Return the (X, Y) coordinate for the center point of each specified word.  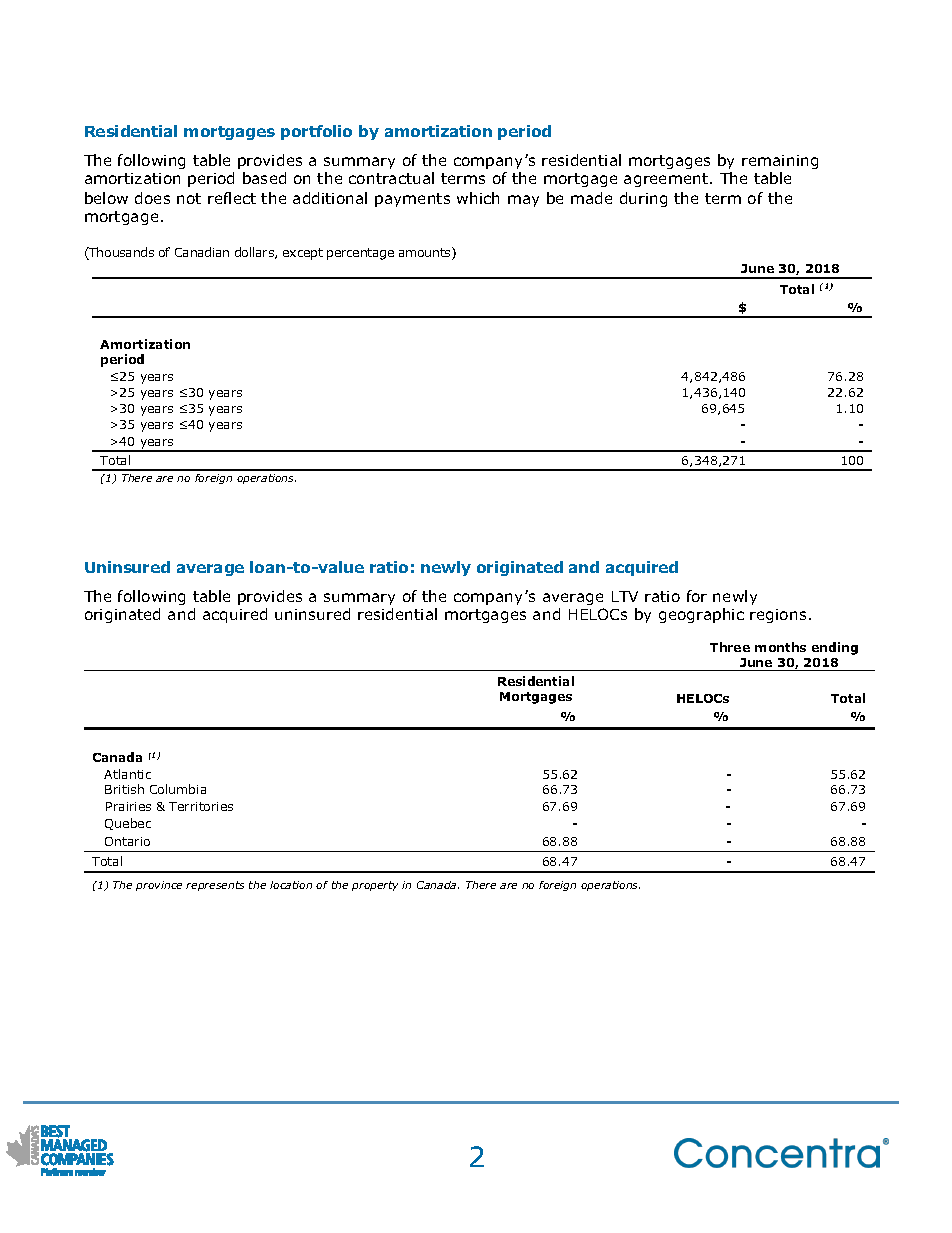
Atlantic (127, 774)
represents (215, 886)
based (264, 178)
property (375, 886)
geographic (701, 615)
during (643, 199)
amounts (426, 253)
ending (835, 648)
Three (730, 647)
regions (778, 616)
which (478, 198)
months (780, 647)
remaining (780, 162)
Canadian (202, 252)
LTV (625, 596)
